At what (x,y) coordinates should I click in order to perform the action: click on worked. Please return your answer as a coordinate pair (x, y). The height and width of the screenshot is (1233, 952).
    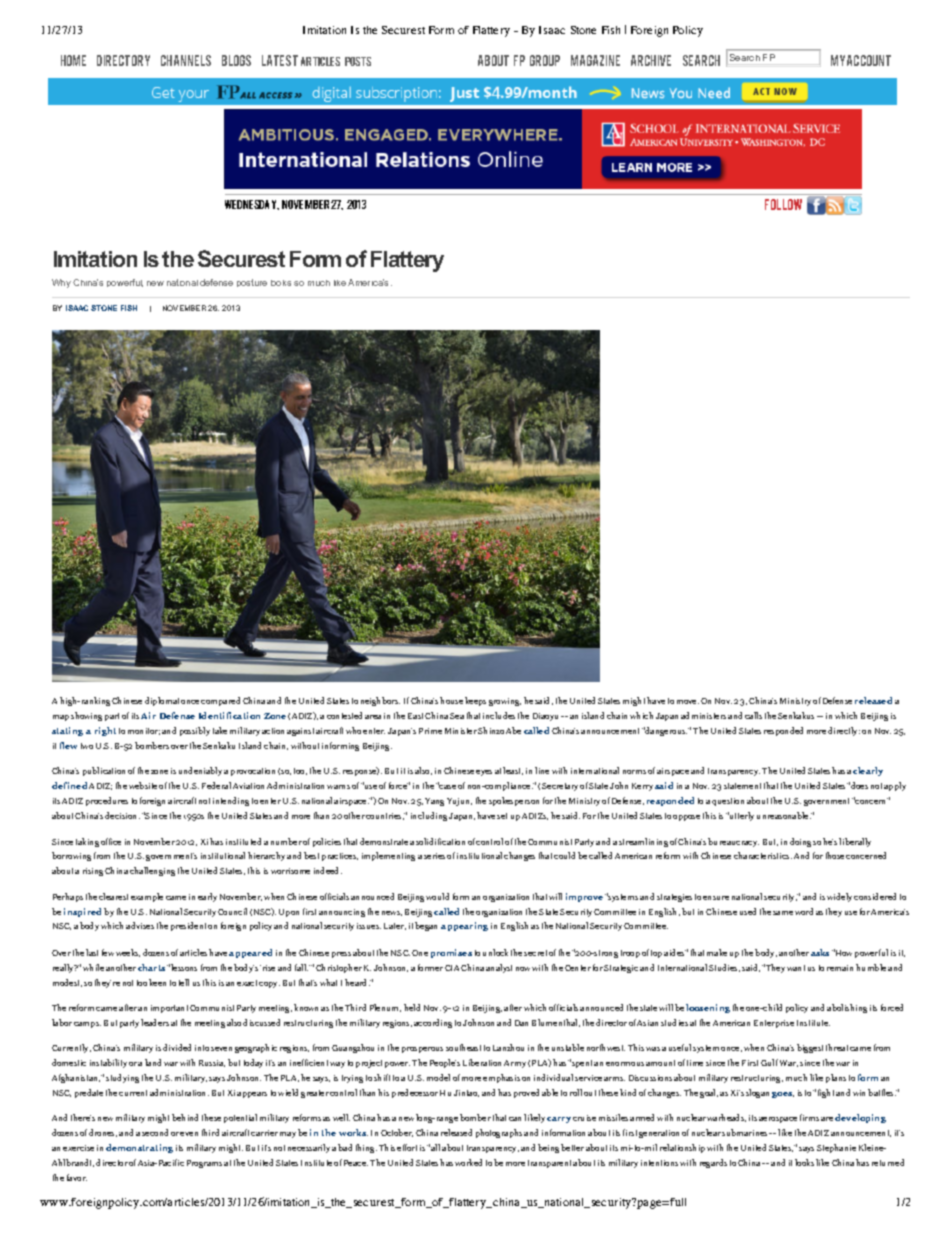
    Looking at the image, I should click on (468, 1162).
